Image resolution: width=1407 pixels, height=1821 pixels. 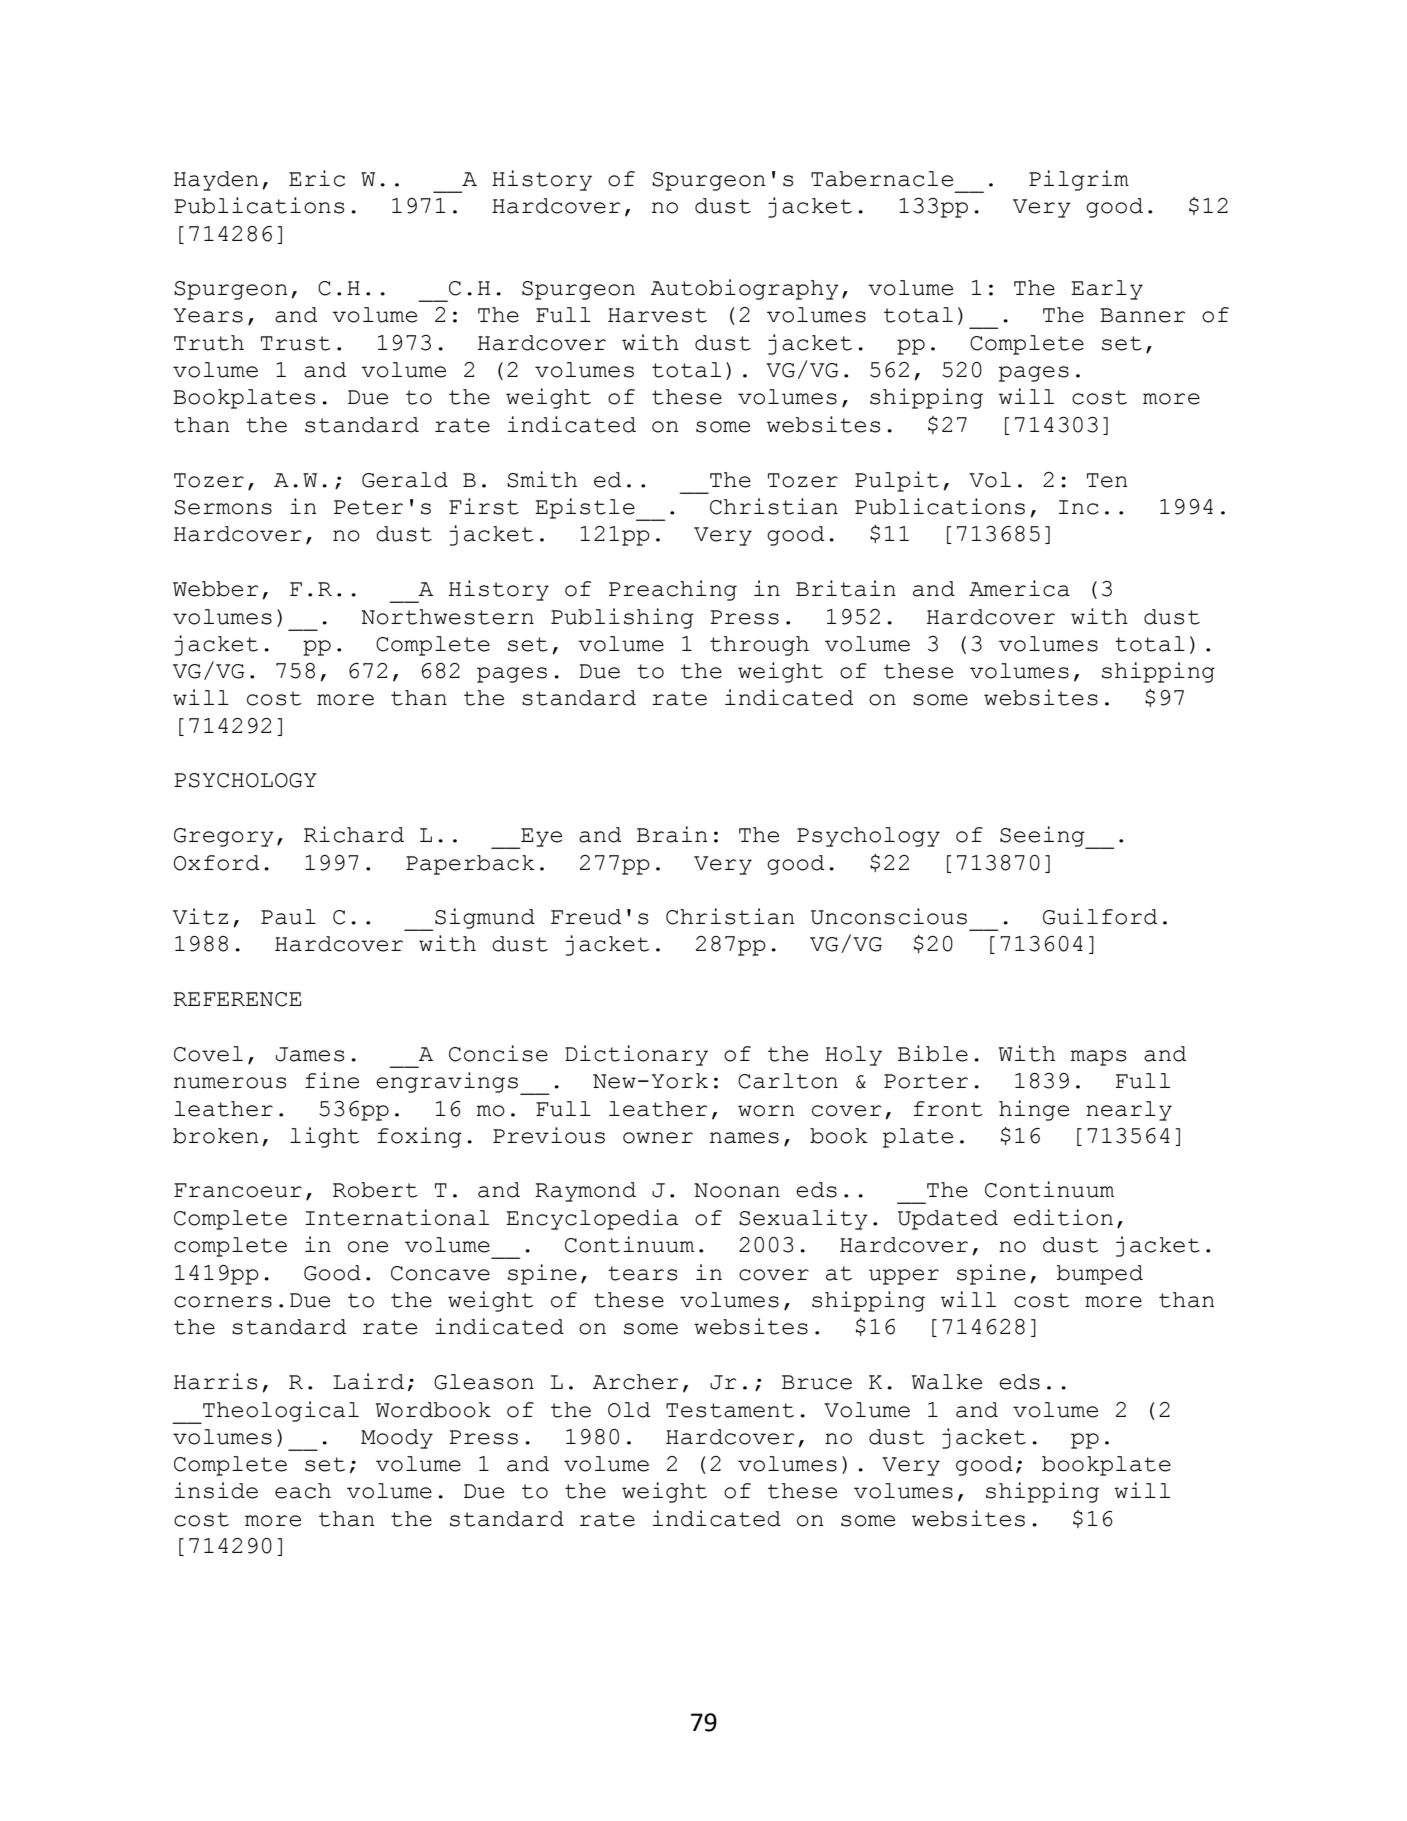 I want to click on Pilgrim, so click(x=1079, y=180).
